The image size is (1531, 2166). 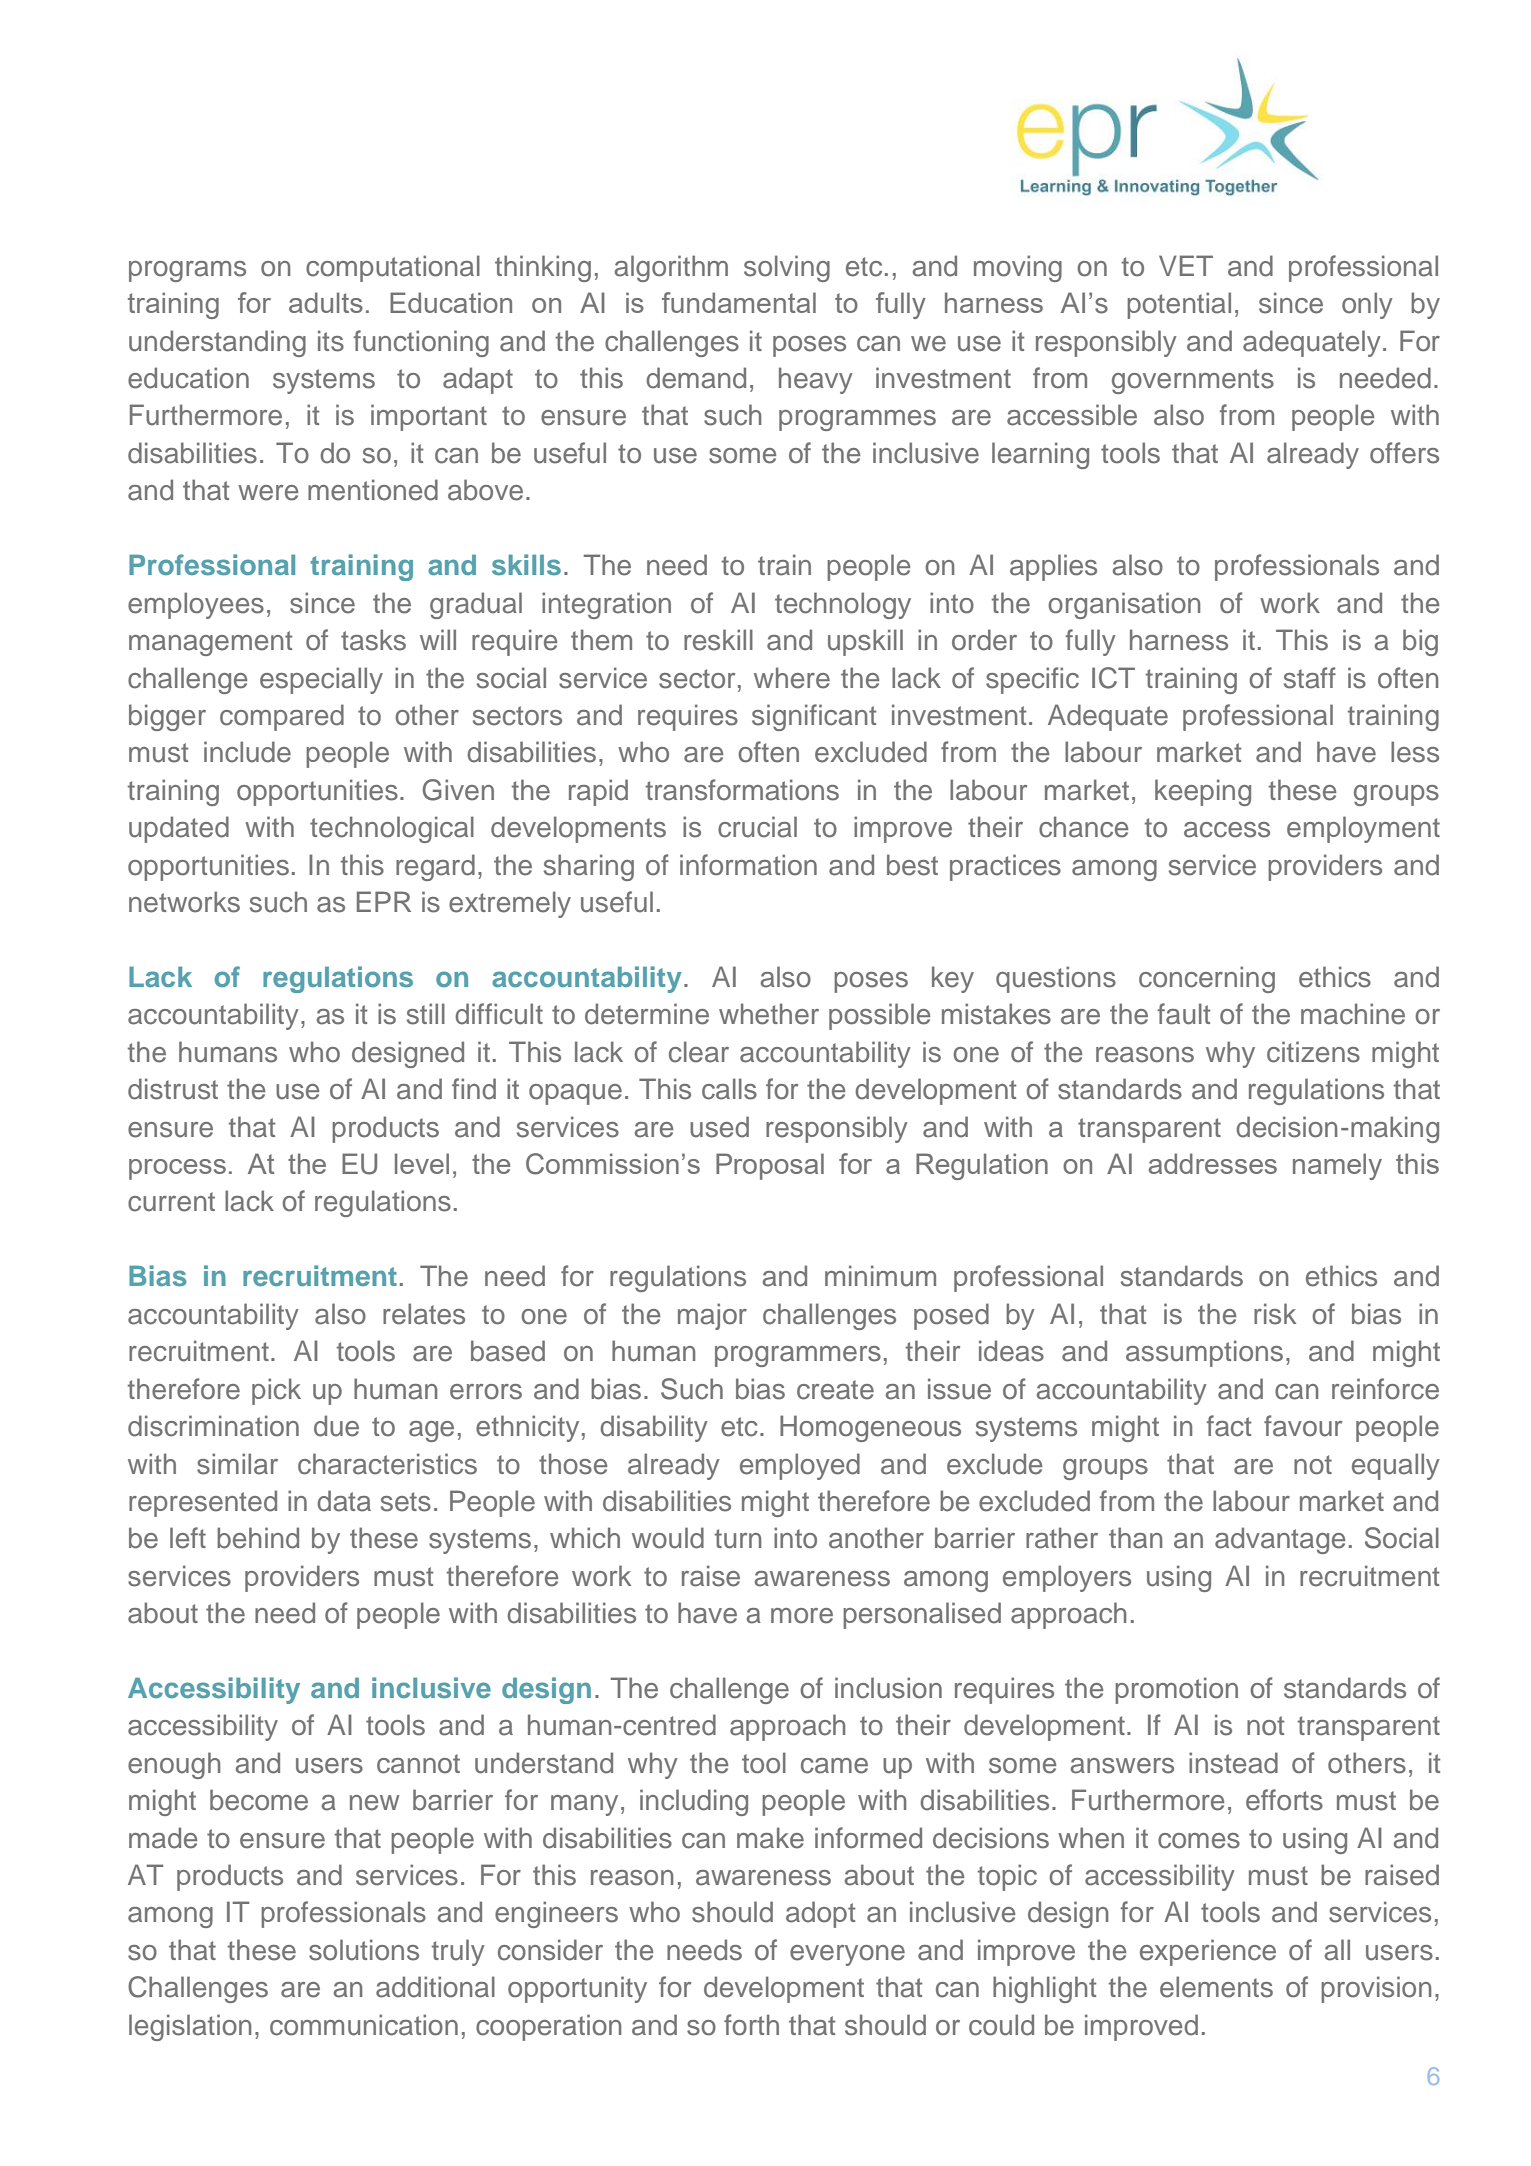 I want to click on especially, so click(x=321, y=680).
